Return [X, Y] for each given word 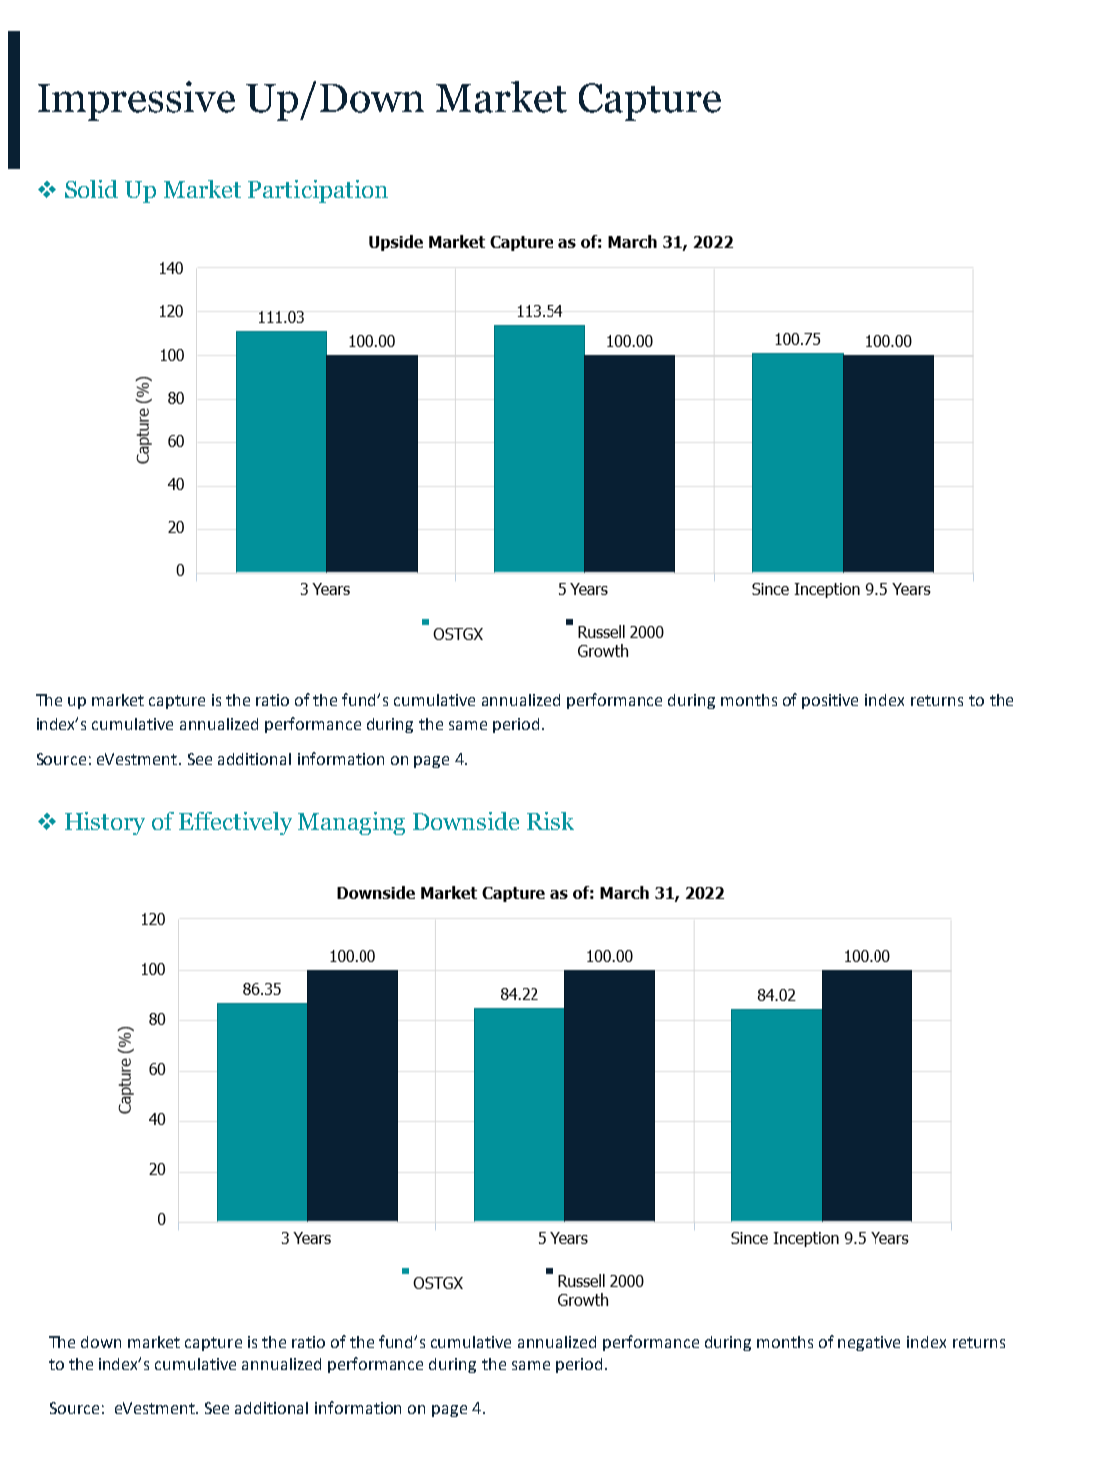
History [105, 823]
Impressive [136, 101]
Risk [550, 821]
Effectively [235, 823]
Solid [91, 189]
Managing [351, 823]
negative [869, 1343]
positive [830, 701]
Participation [318, 191]
